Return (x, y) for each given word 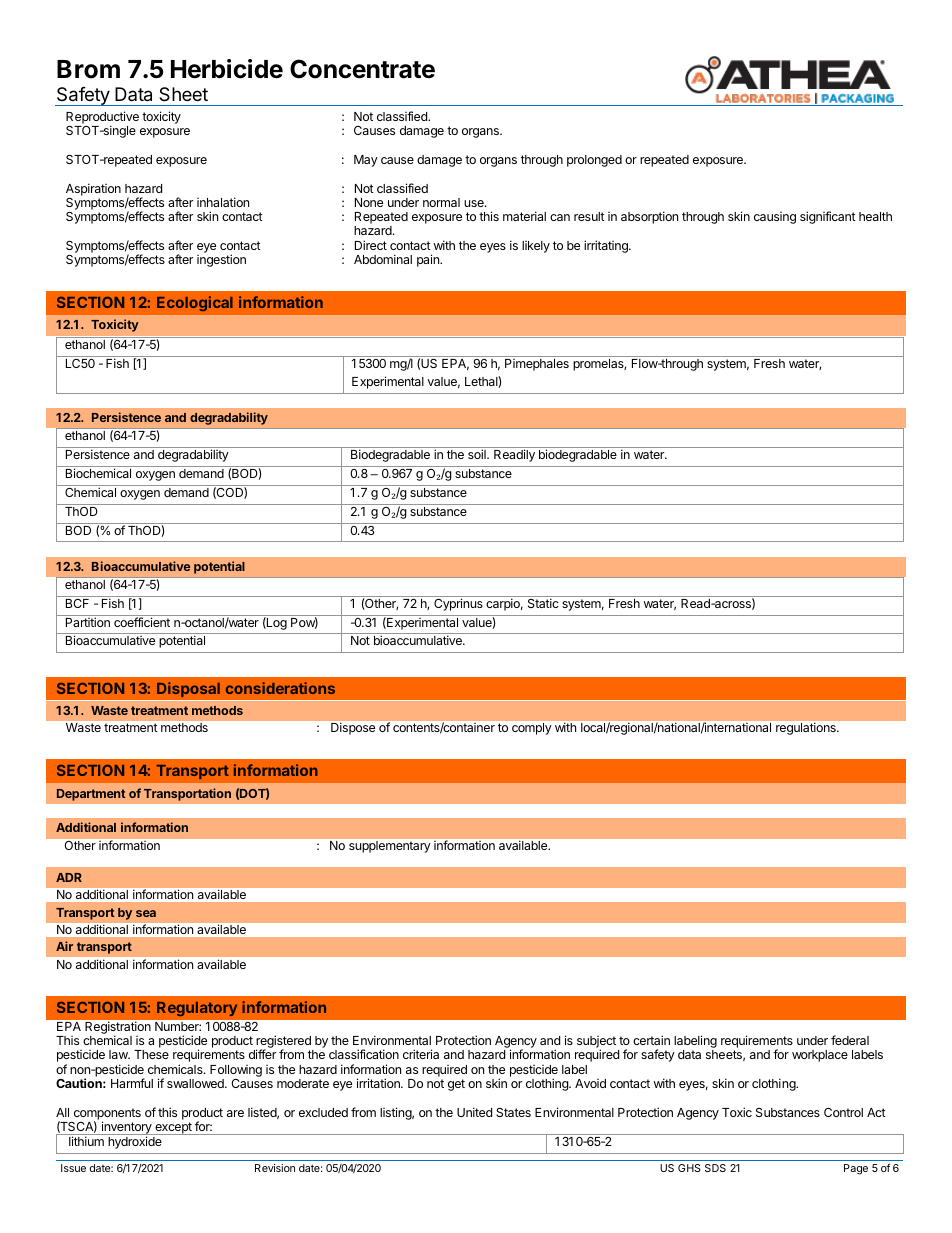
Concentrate (362, 69)
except (173, 1128)
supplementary (389, 847)
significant (828, 217)
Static (543, 603)
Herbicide (227, 69)
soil (478, 454)
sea (146, 913)
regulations (807, 729)
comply (531, 729)
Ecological (195, 303)
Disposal (188, 690)
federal (850, 1040)
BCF (77, 603)
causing (775, 218)
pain (429, 260)
